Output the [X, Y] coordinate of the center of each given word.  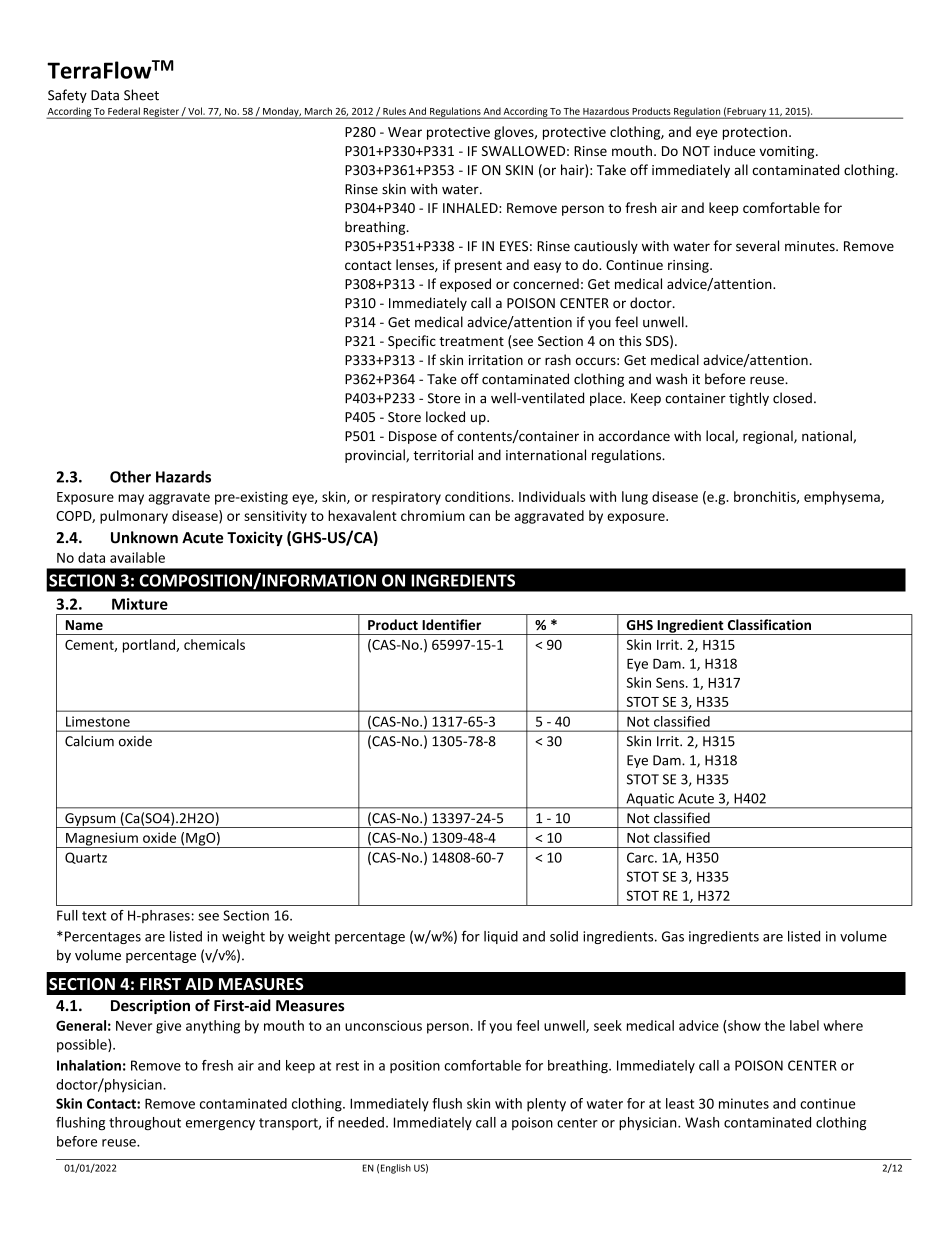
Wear [405, 132]
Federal [124, 111]
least [680, 1103]
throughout [145, 1124]
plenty [546, 1105]
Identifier [451, 624]
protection [755, 133]
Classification [769, 624]
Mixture [140, 604]
